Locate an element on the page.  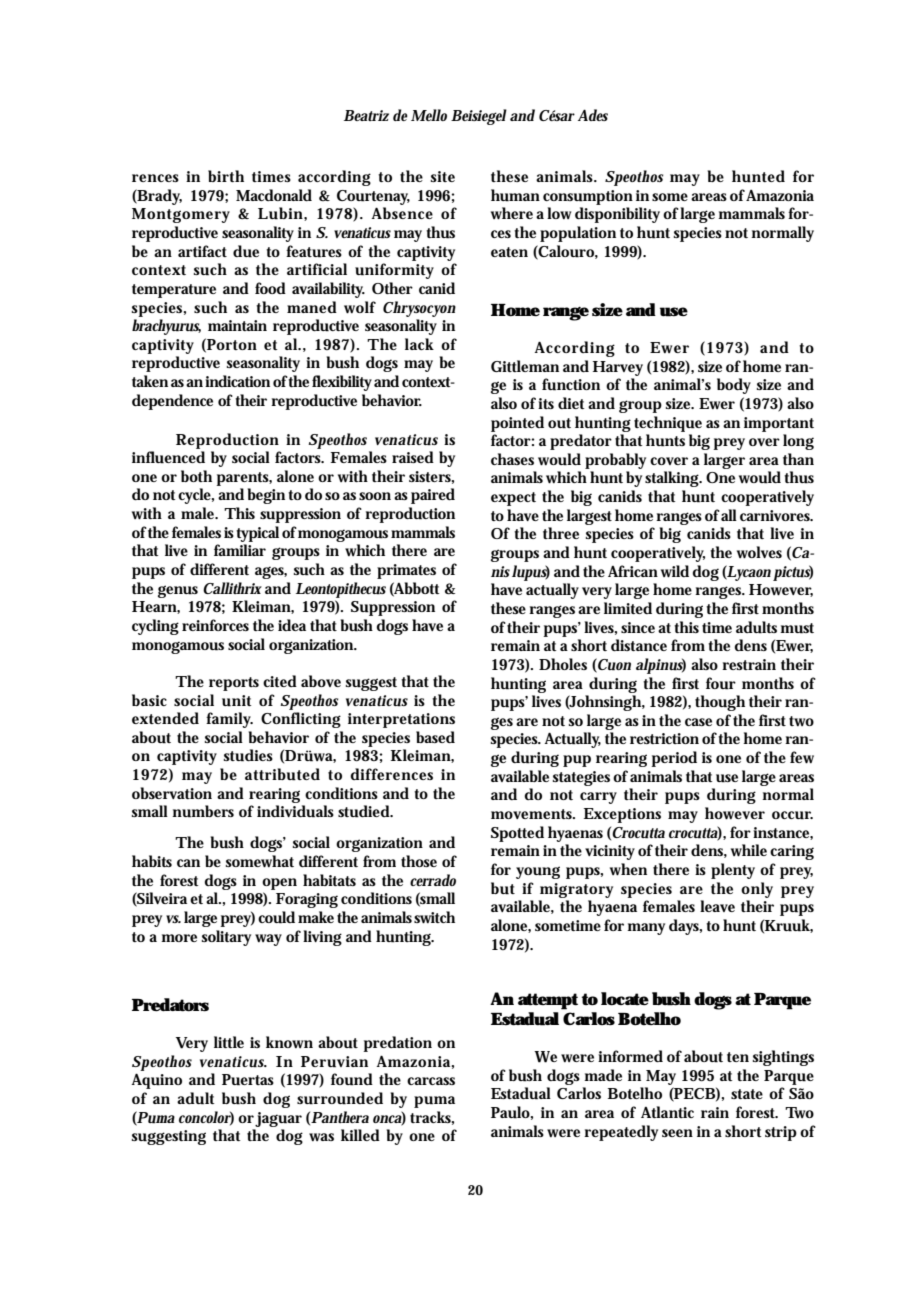
chases is located at coordinates (512, 459).
